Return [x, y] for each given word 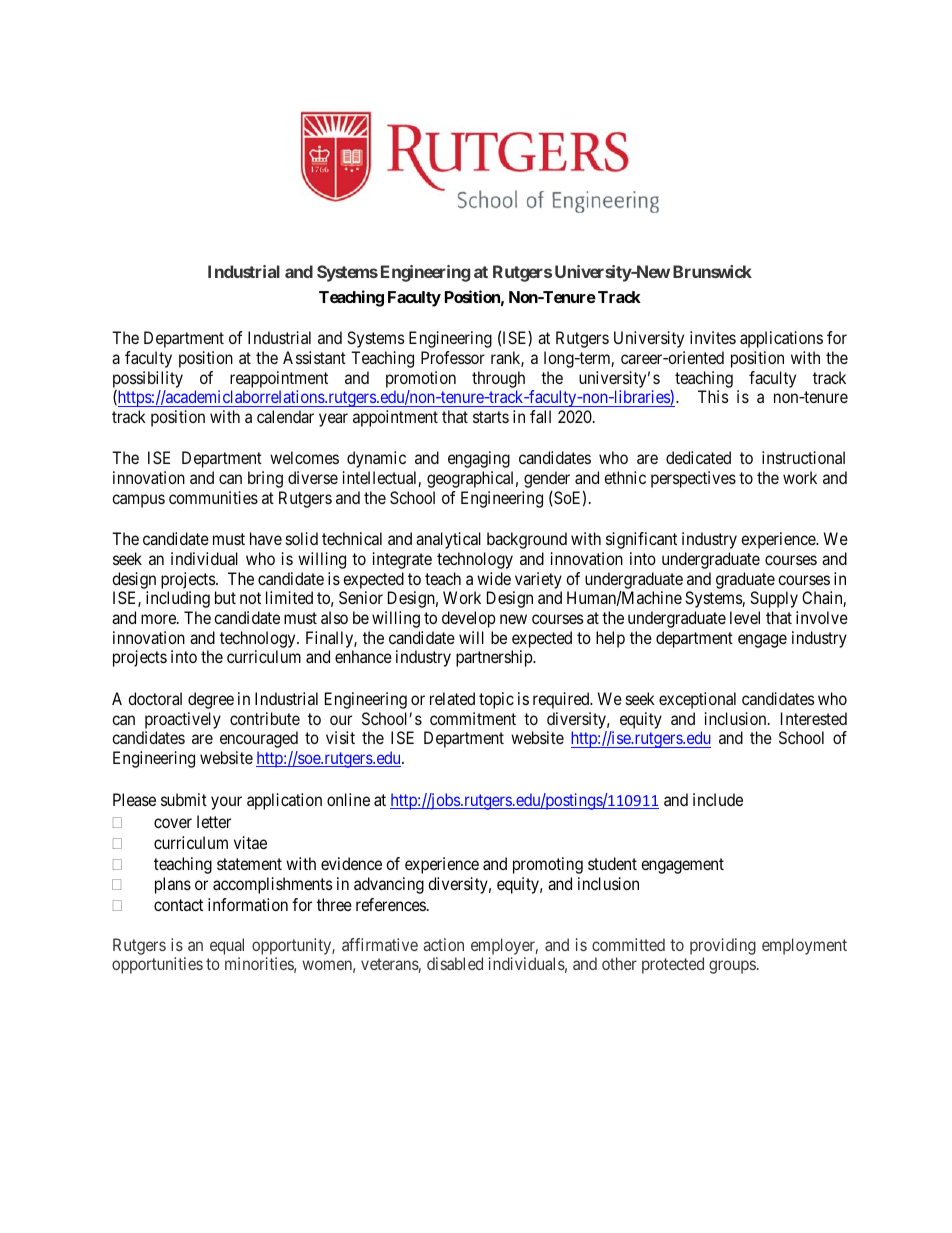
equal [227, 946]
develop [469, 619]
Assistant [314, 357]
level [745, 617]
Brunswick [712, 271]
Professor [453, 357]
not [250, 598]
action [443, 944]
